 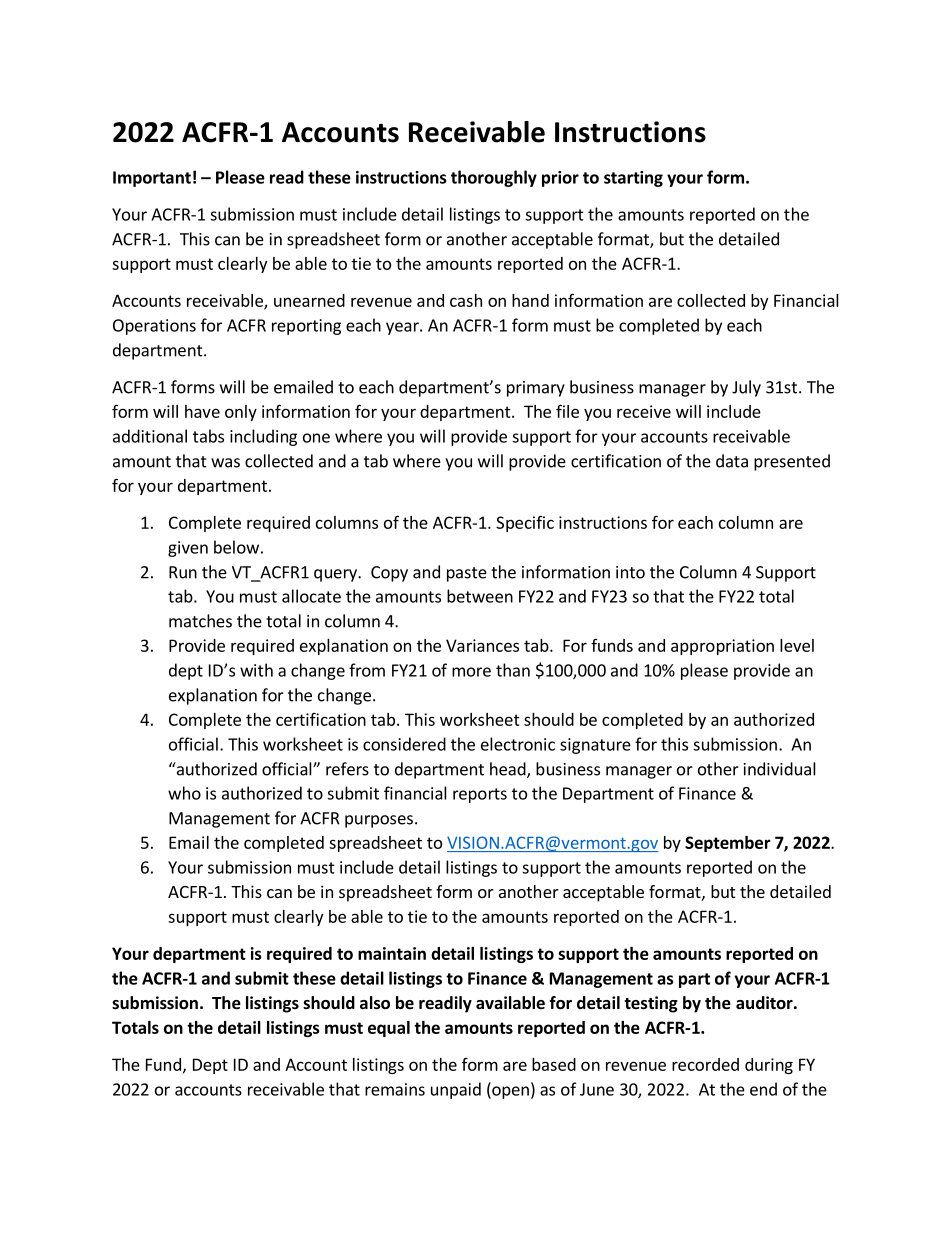 What do you see at coordinates (705, 1064) in the screenshot?
I see `recorded` at bounding box center [705, 1064].
